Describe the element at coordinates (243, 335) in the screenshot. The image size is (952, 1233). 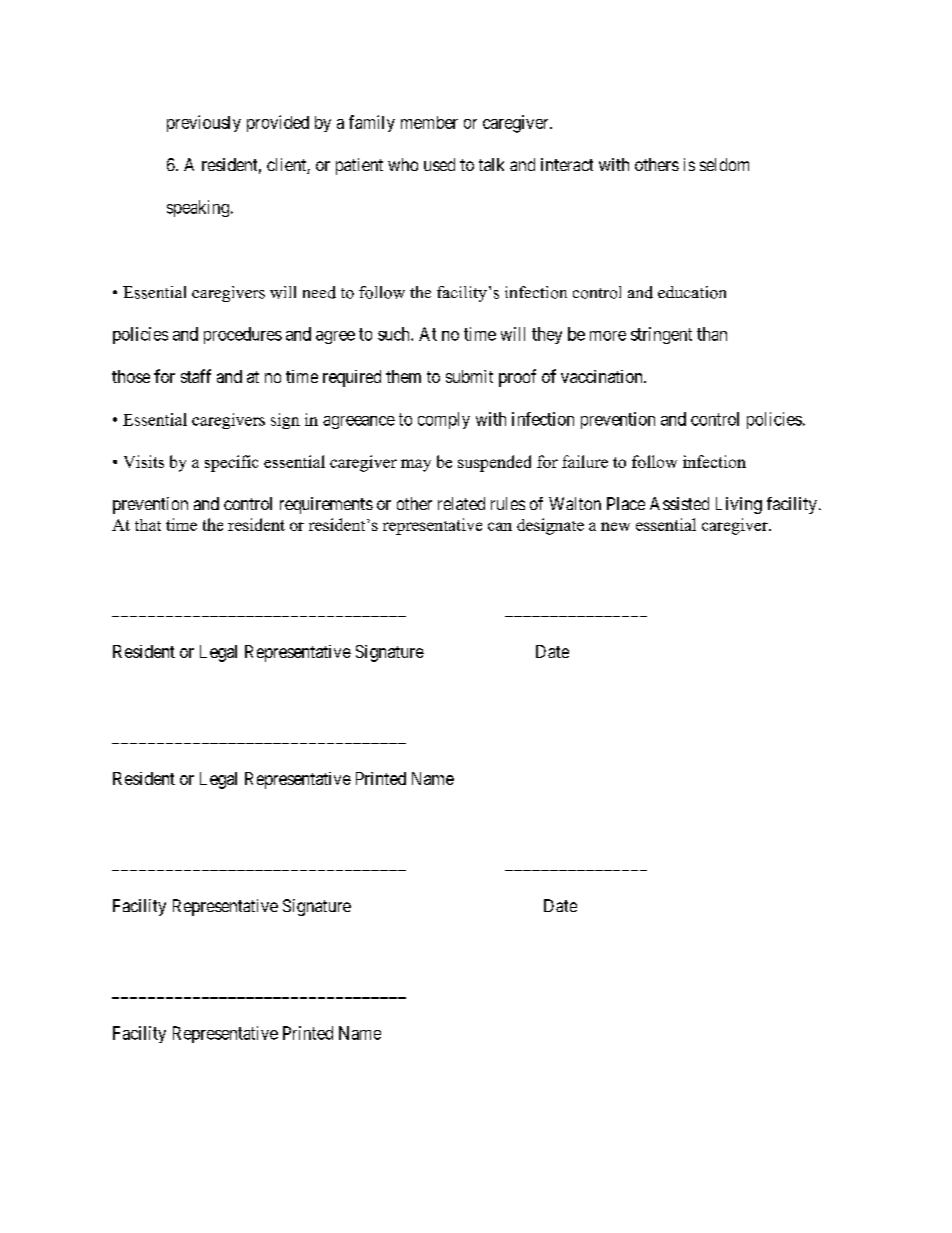
I see `procedures` at that location.
